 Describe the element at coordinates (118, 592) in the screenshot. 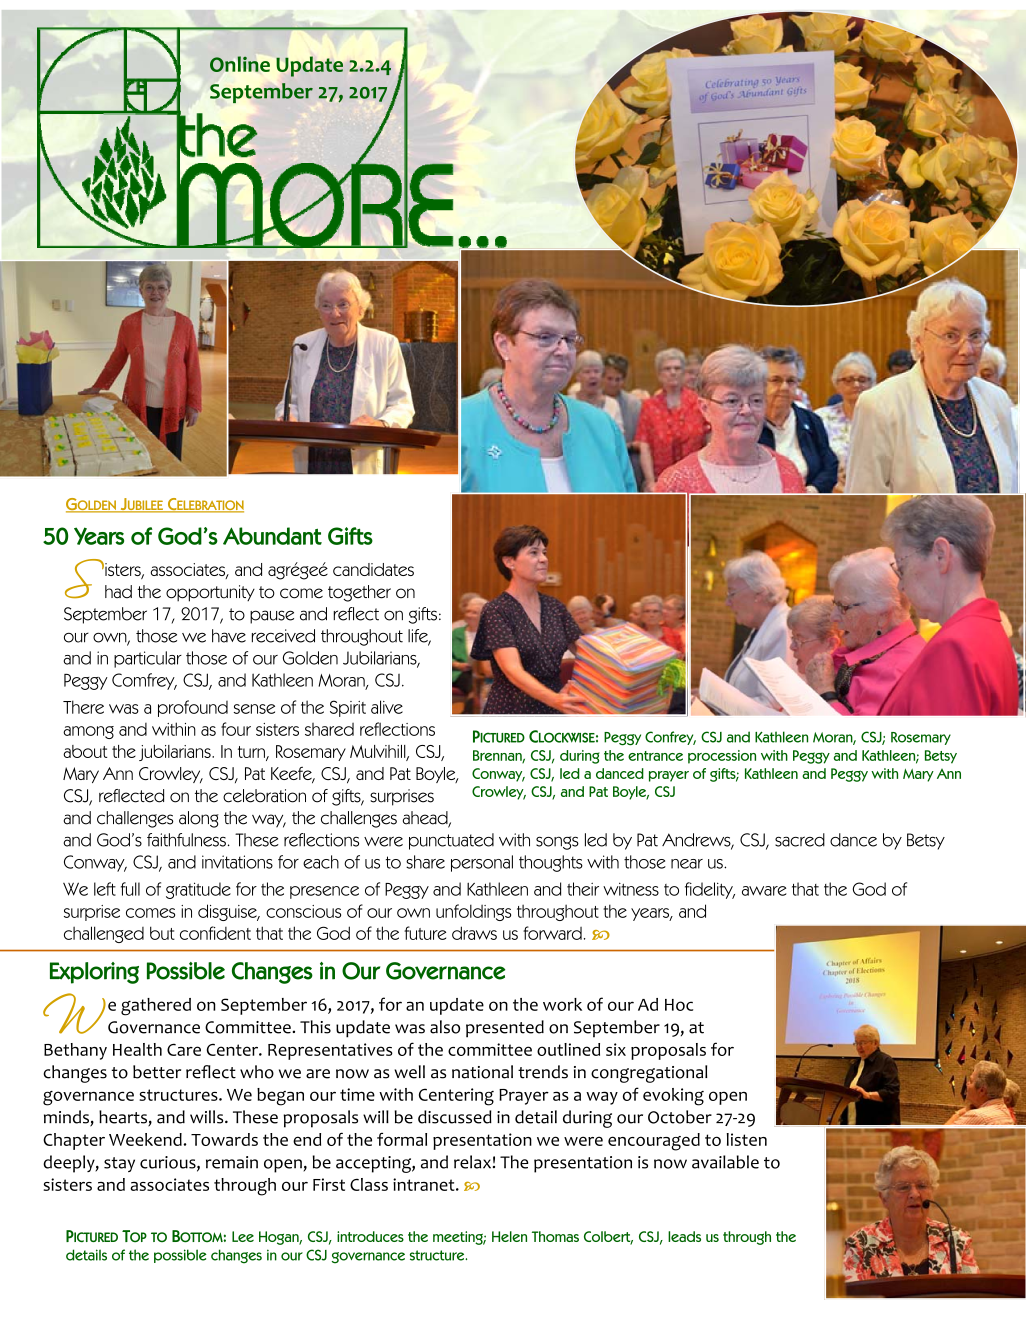

I see `had` at that location.
